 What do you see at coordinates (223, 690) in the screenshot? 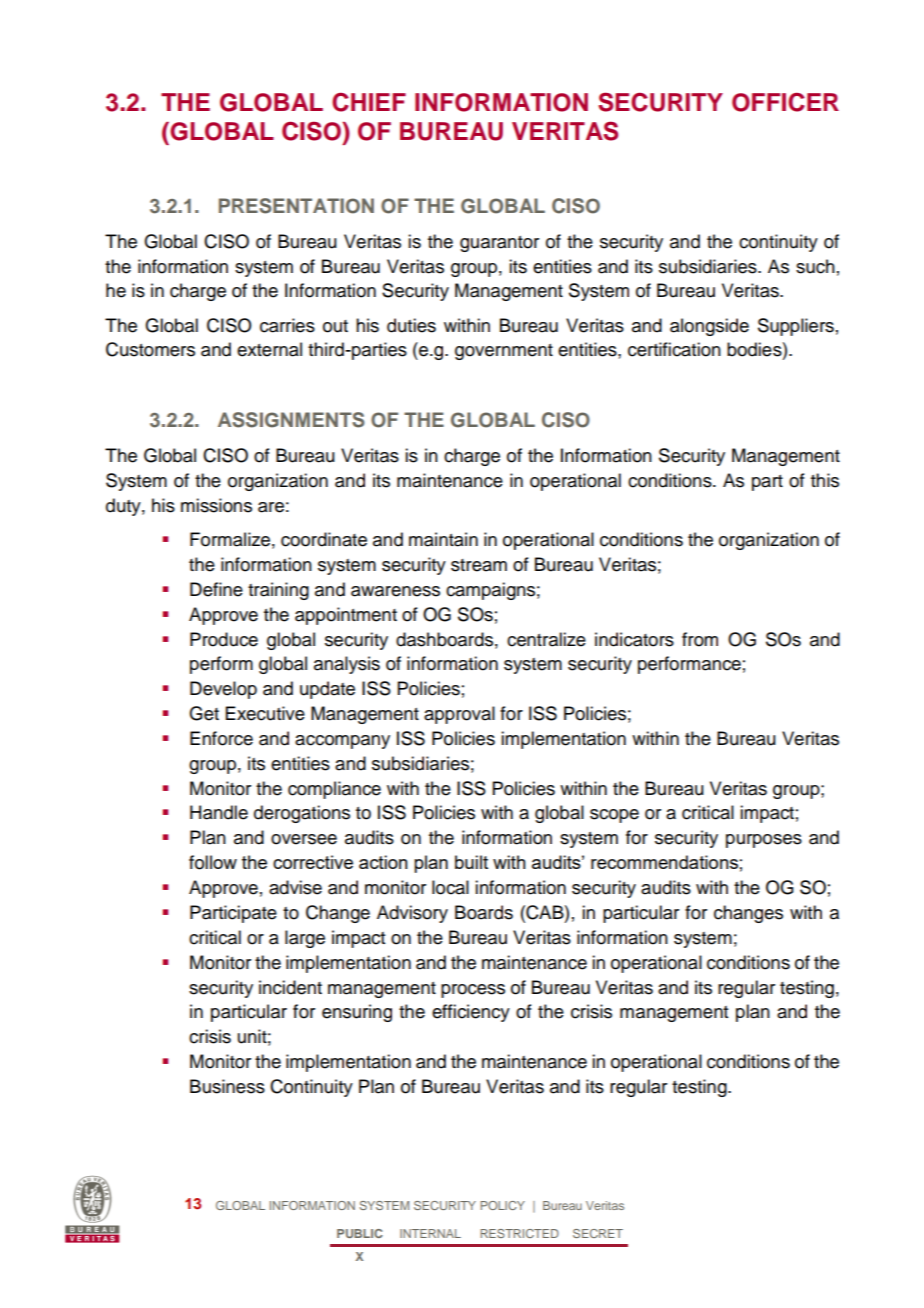
I see `Develop` at bounding box center [223, 690].
